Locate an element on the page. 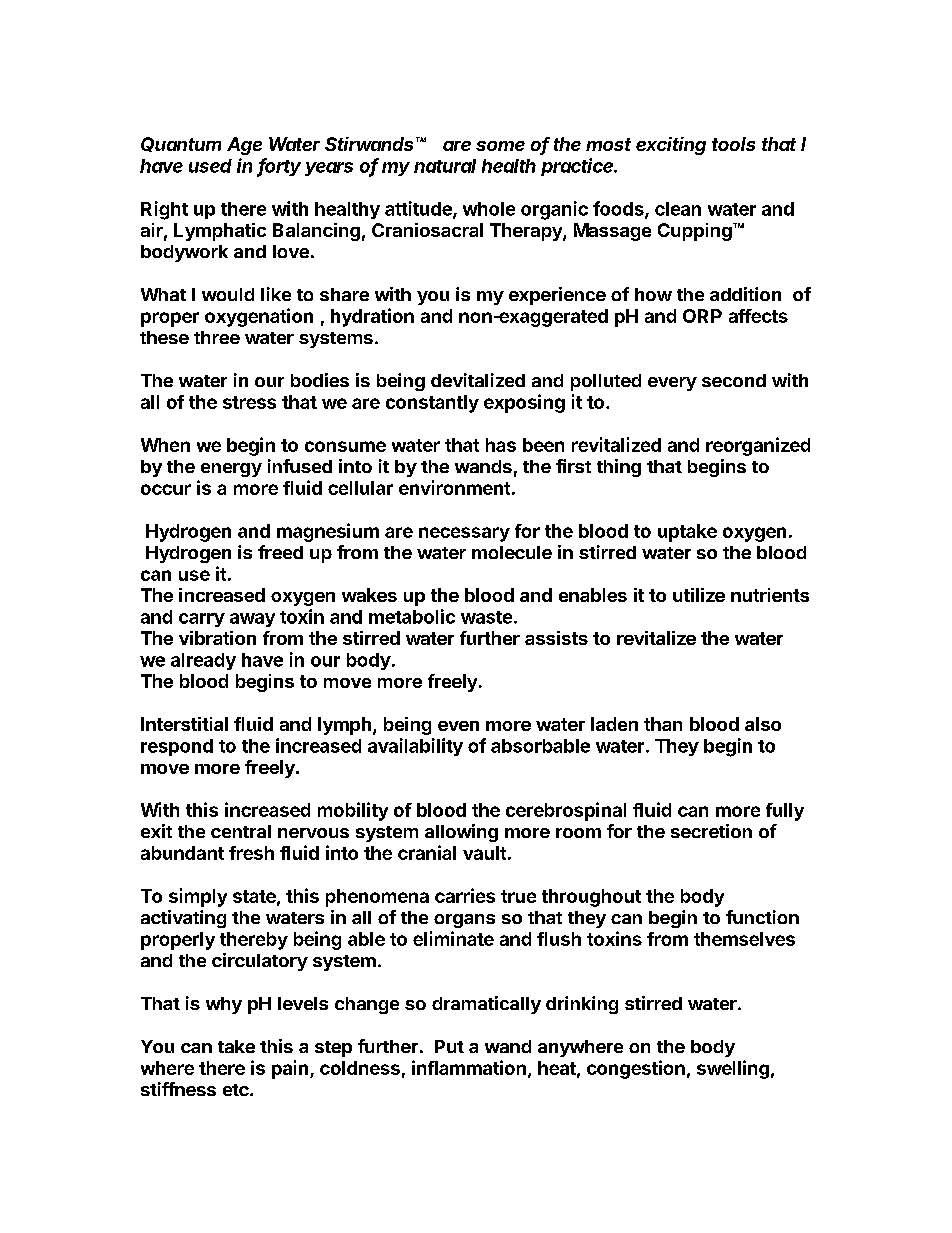  tools is located at coordinates (733, 144).
